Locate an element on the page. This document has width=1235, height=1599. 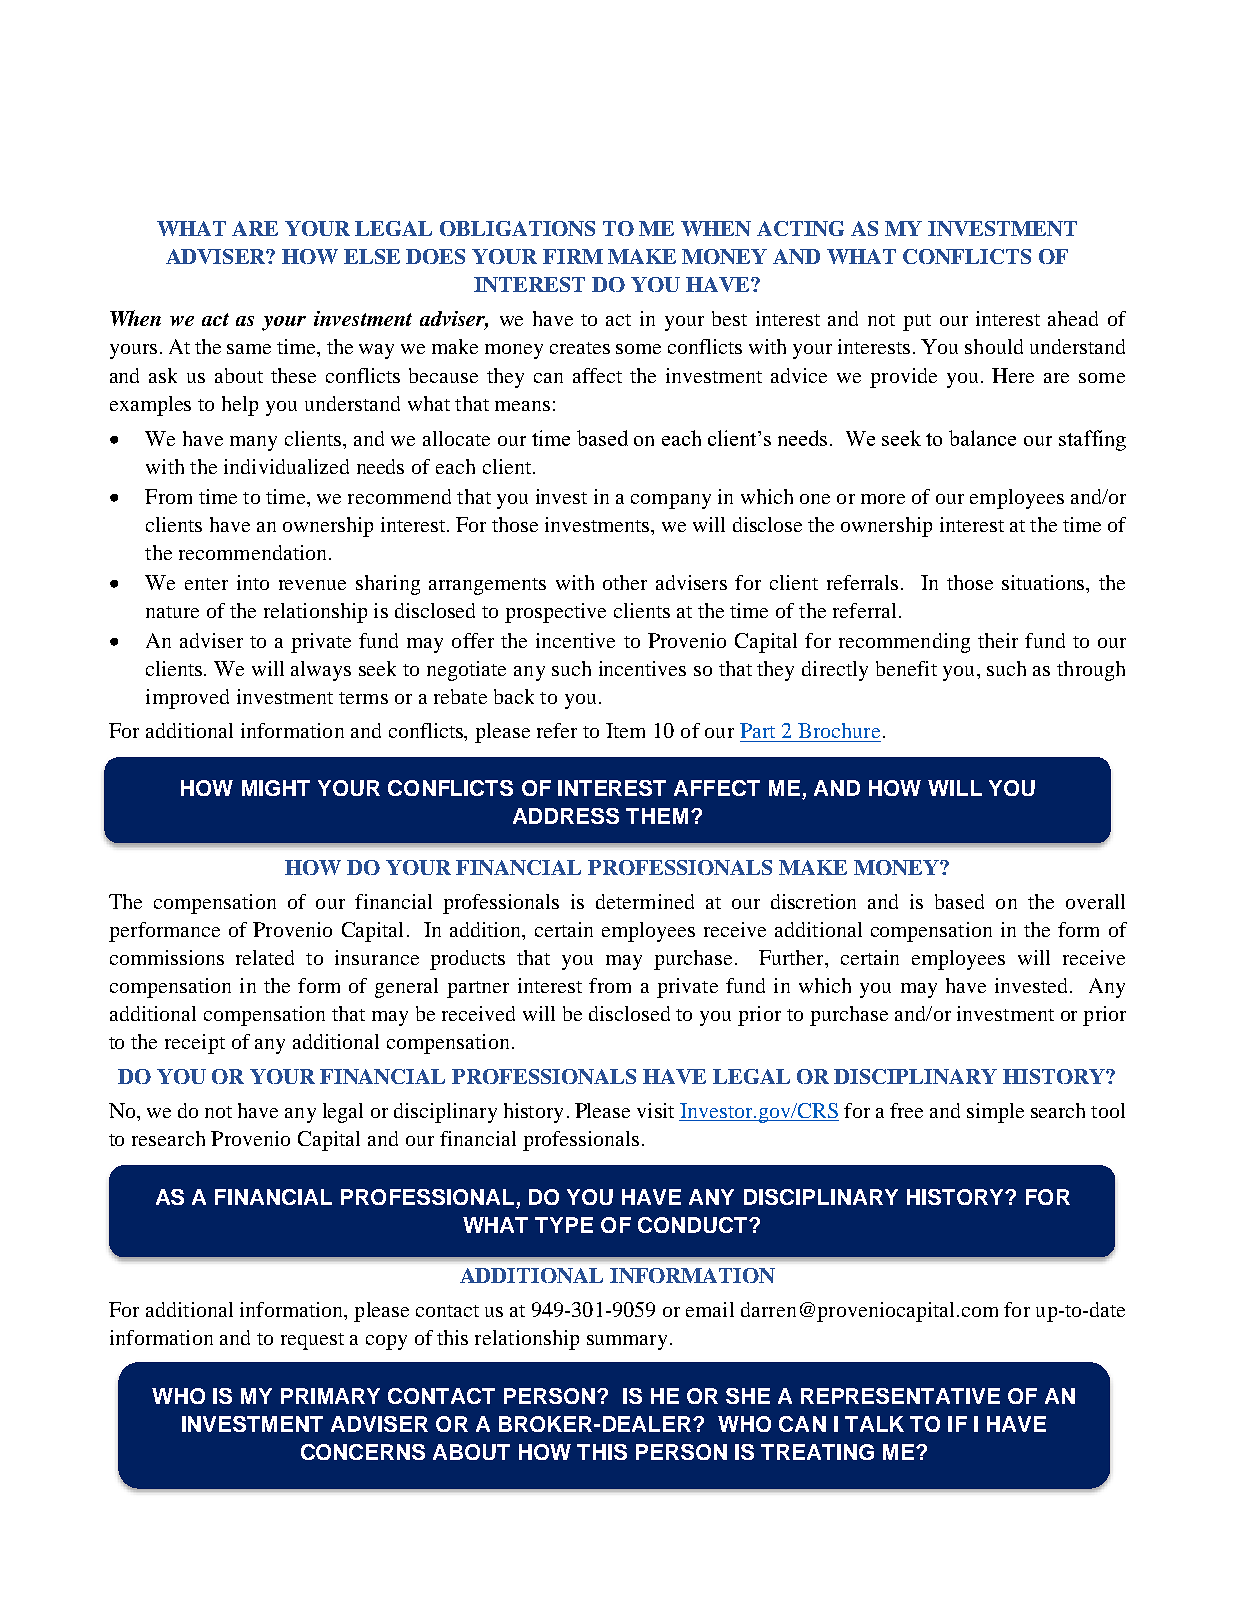
prospective is located at coordinates (555, 613).
